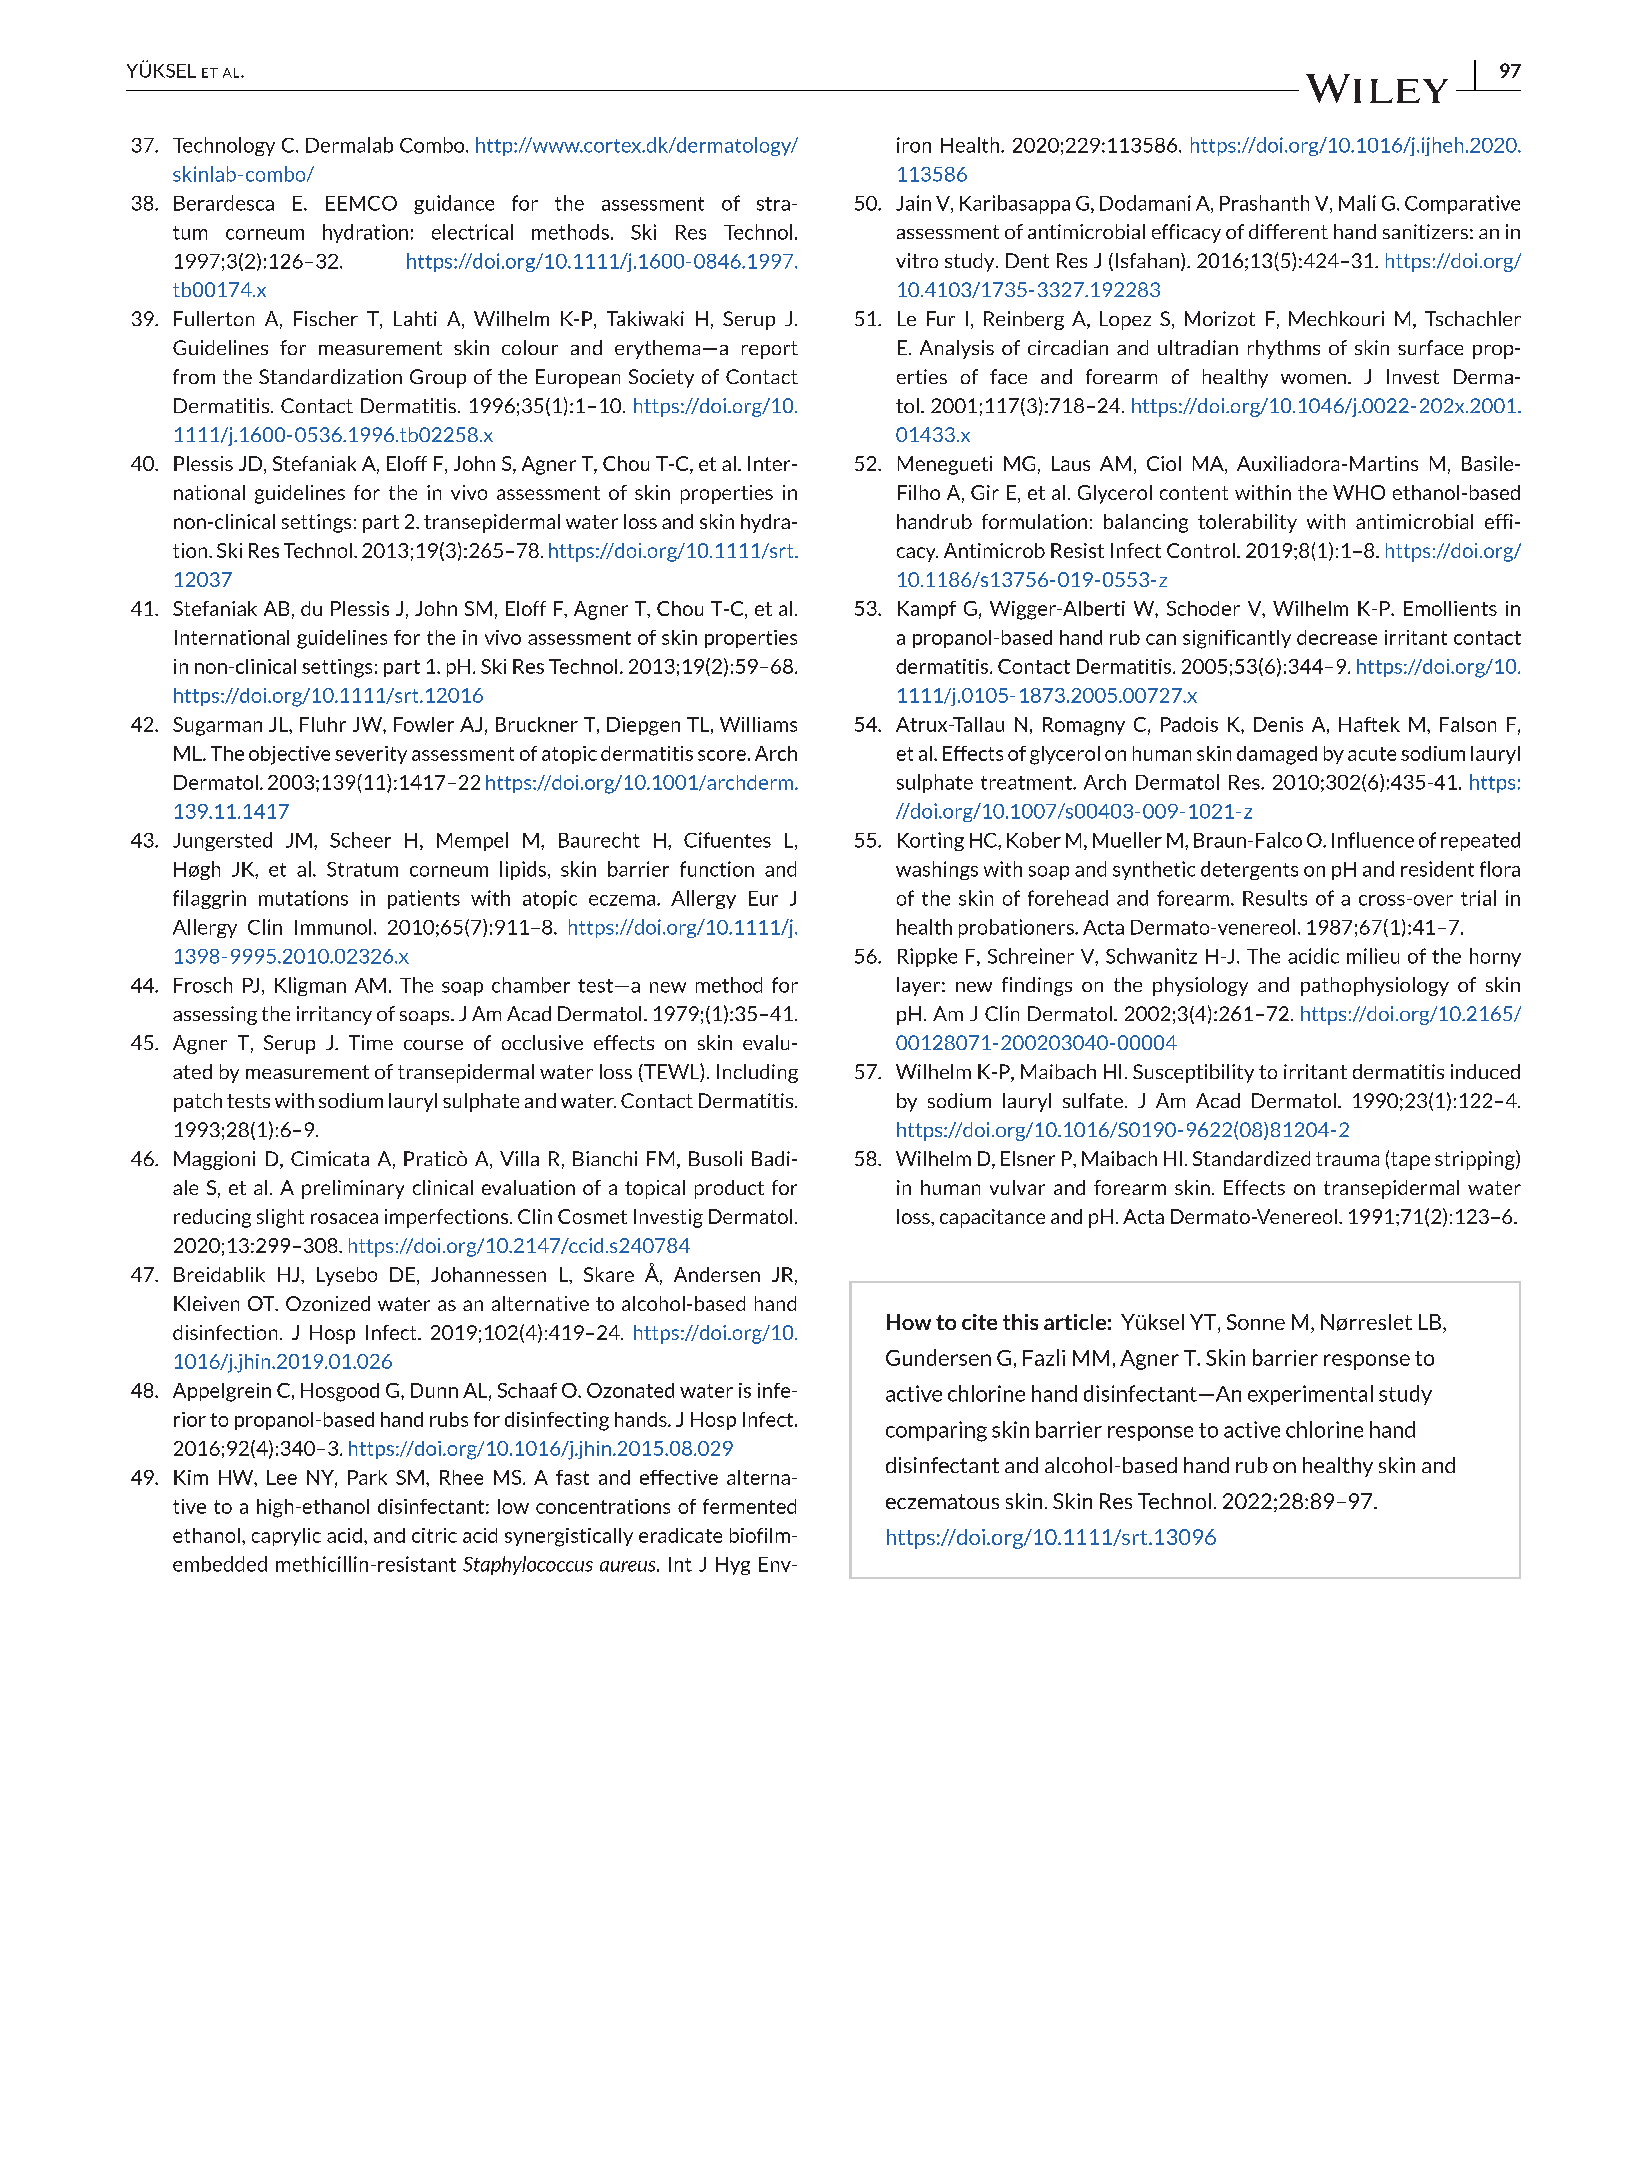  Describe the element at coordinates (472, 232) in the screenshot. I see `electrical` at that location.
